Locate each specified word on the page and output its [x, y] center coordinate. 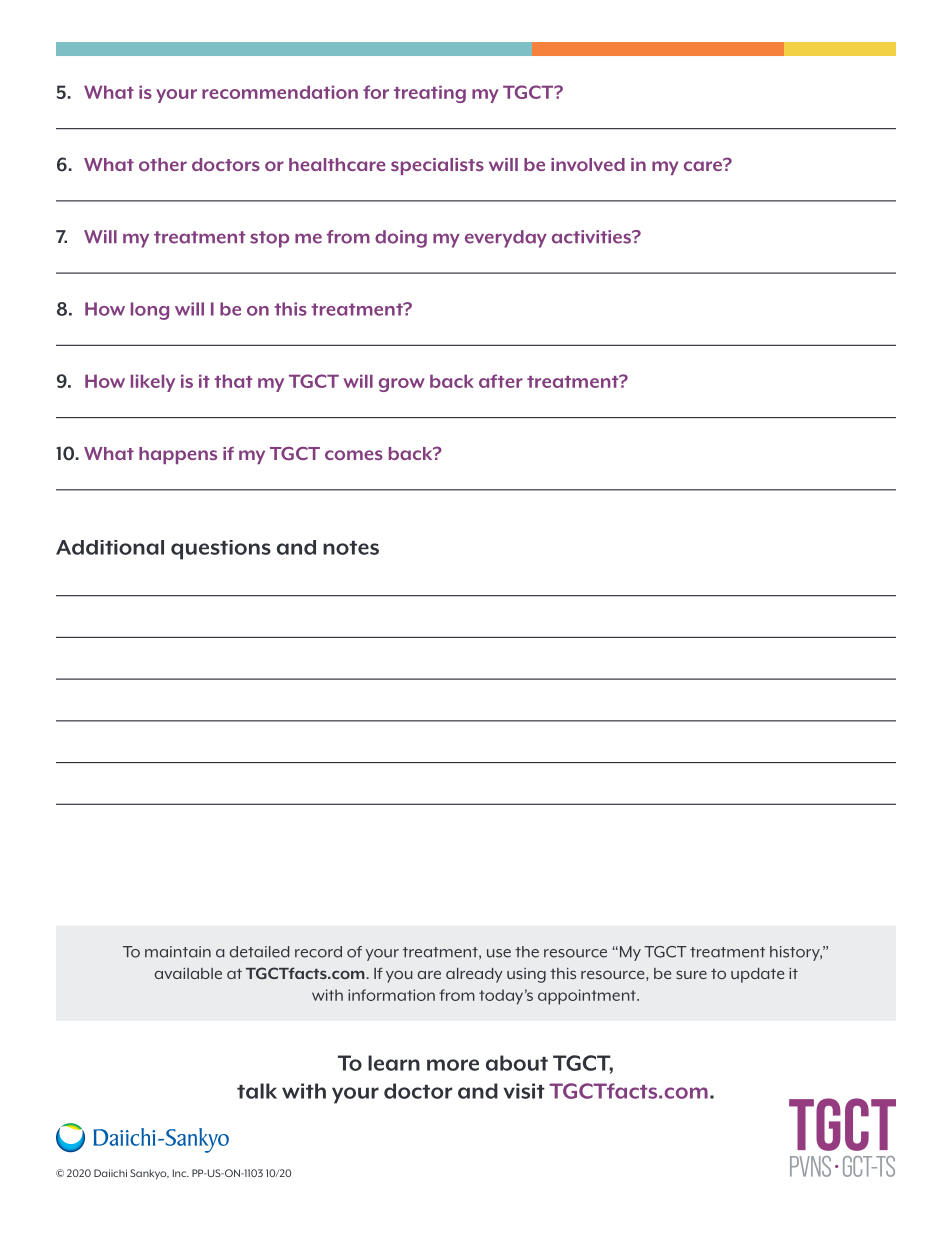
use [499, 953]
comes [354, 455]
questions [221, 550]
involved [588, 164]
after [501, 381]
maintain [178, 952]
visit [524, 1091]
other [163, 164]
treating [430, 94]
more [453, 1065]
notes [351, 548]
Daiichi [110, 1173]
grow [402, 385]
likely [153, 383]
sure [691, 974]
